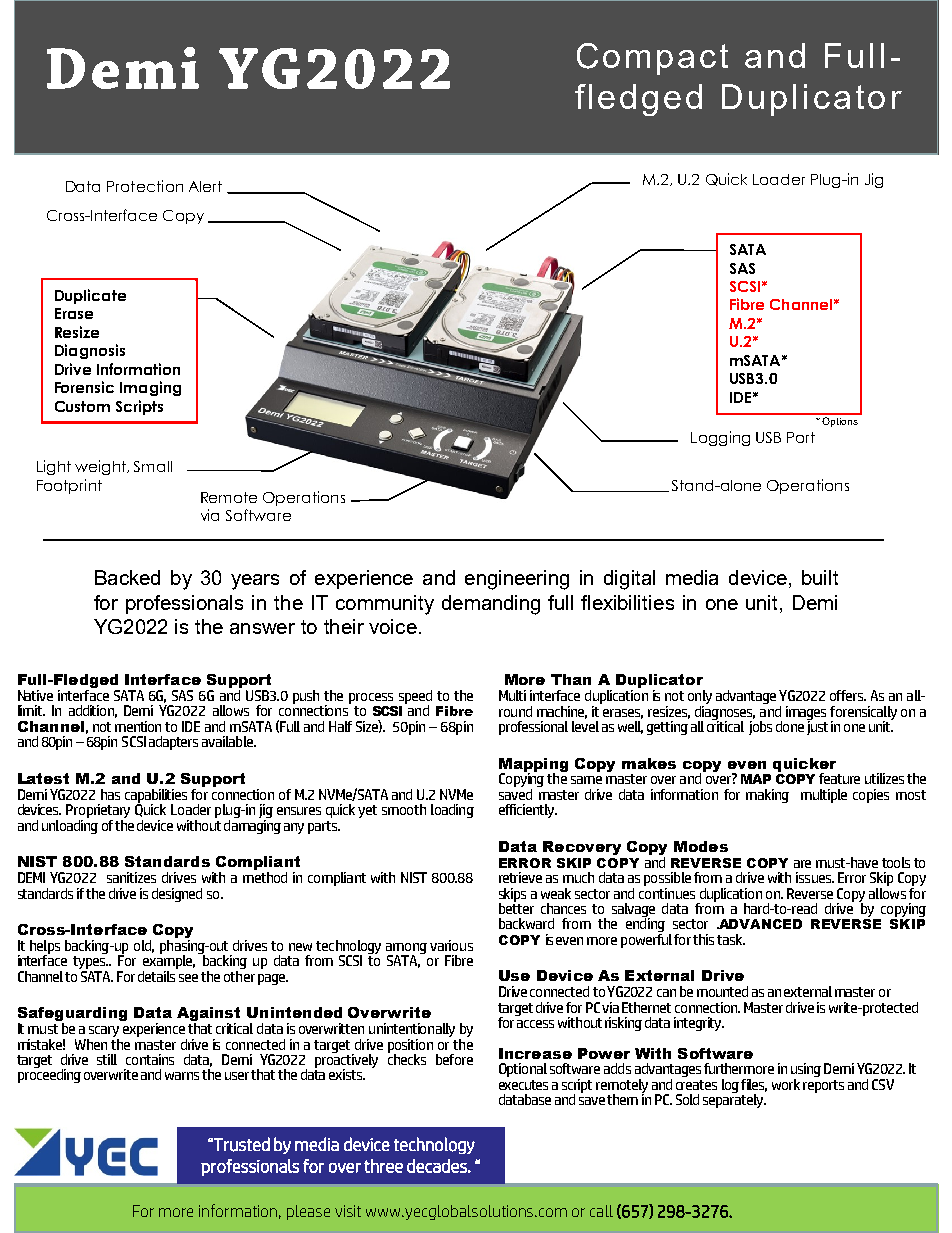 The height and width of the page is (1233, 952). What do you see at coordinates (150, 388) in the page?
I see `Imaging` at bounding box center [150, 388].
